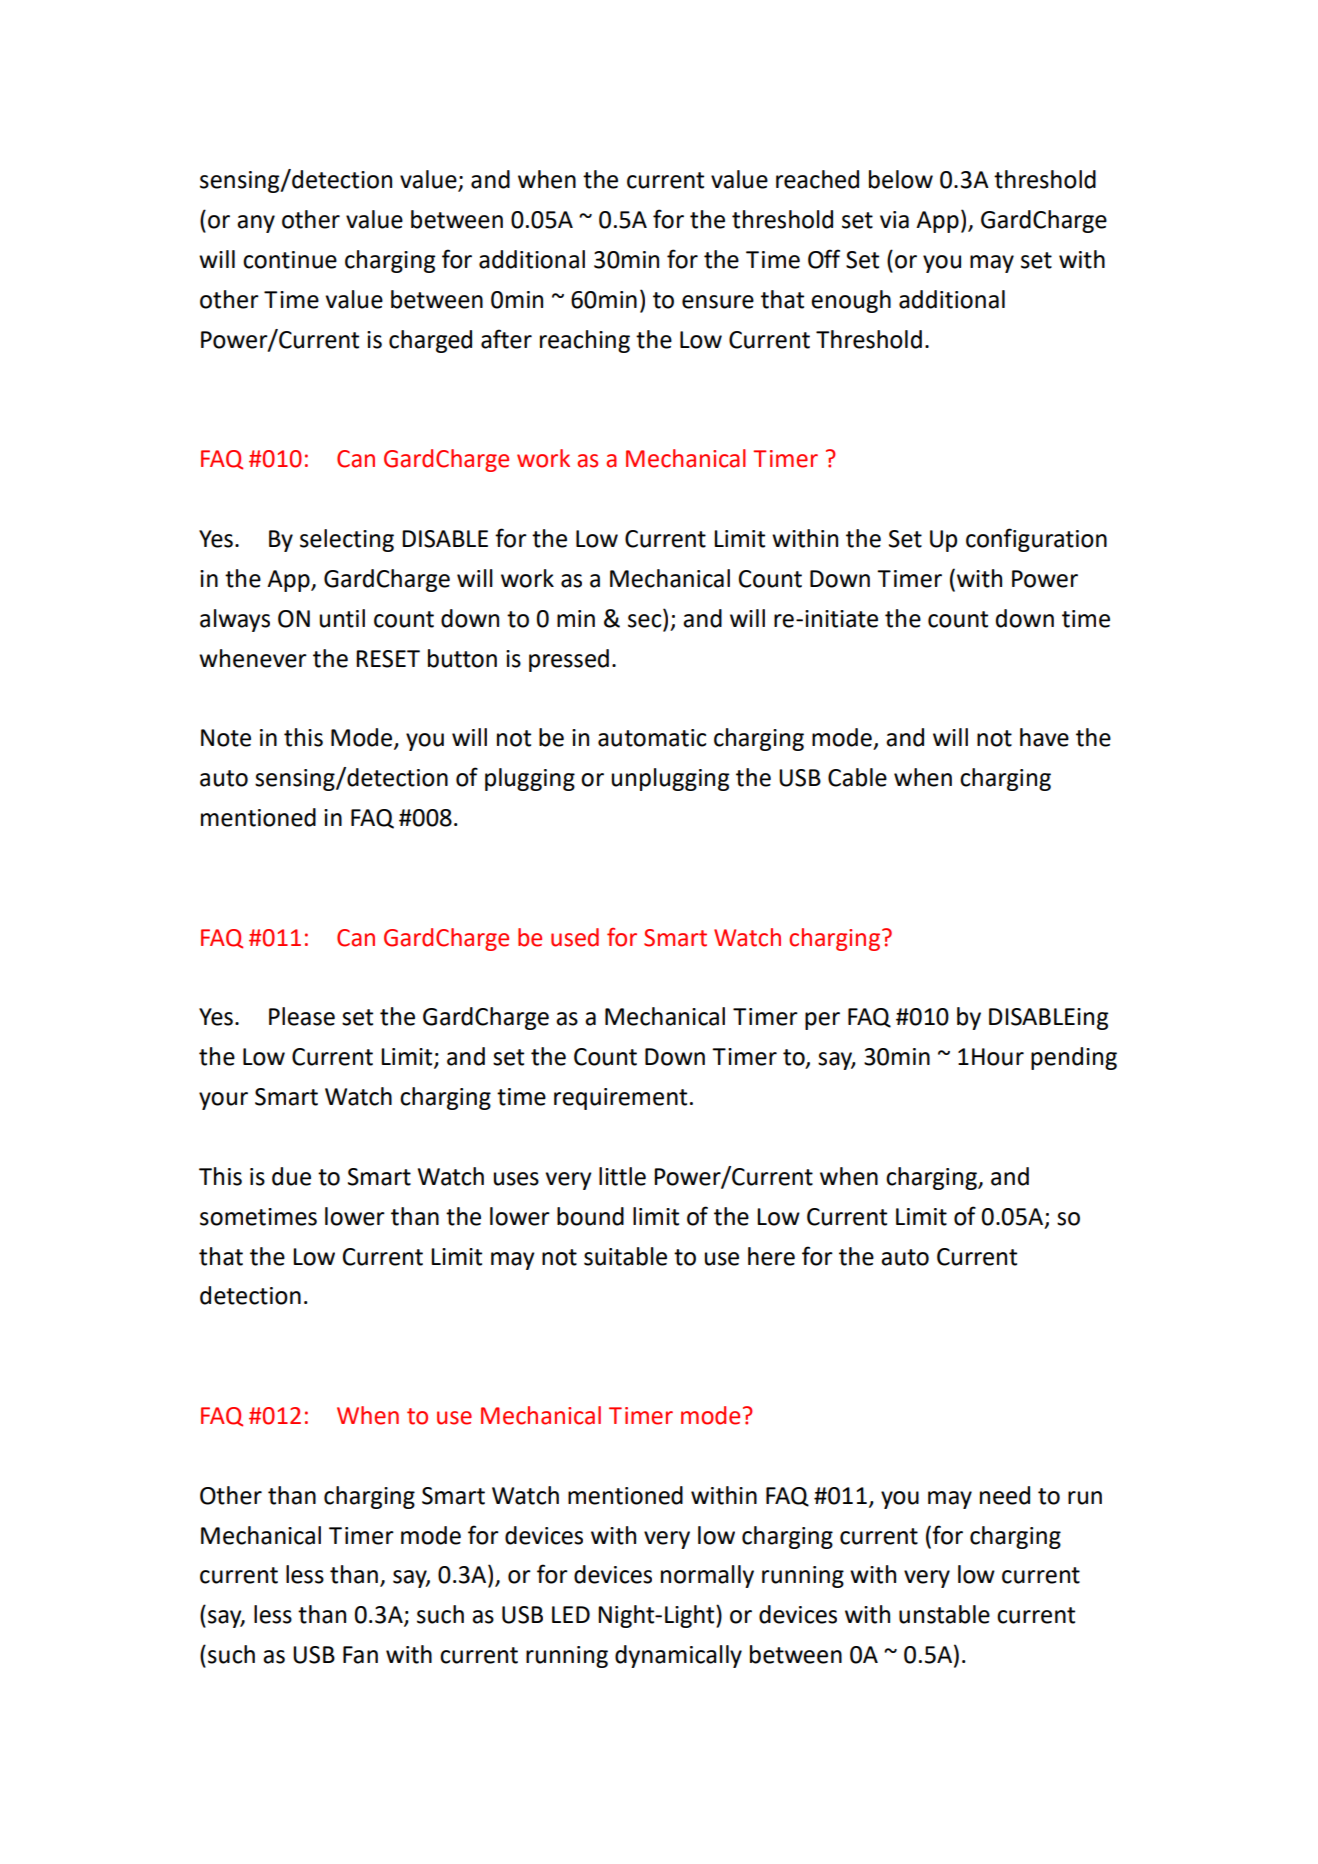 The image size is (1318, 1864). I want to click on Fan, so click(360, 1655).
